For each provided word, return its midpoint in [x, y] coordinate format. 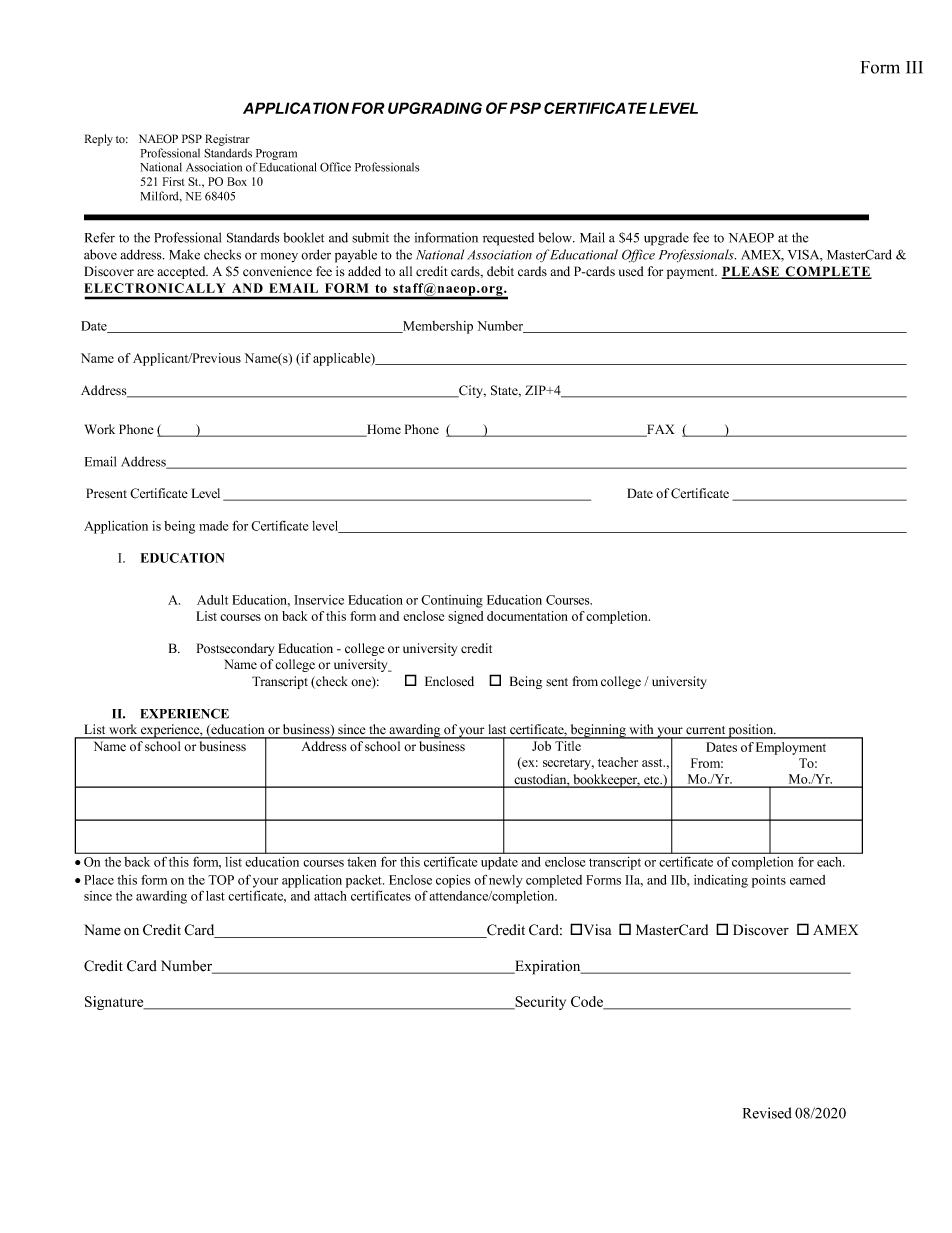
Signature [115, 1003]
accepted [182, 272]
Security [539, 1003]
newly [506, 881]
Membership [437, 327]
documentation [527, 616]
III [914, 67]
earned [807, 880]
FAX [659, 430]
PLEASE [751, 272]
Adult [212, 600]
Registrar [227, 140]
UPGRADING [435, 108]
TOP [221, 880]
